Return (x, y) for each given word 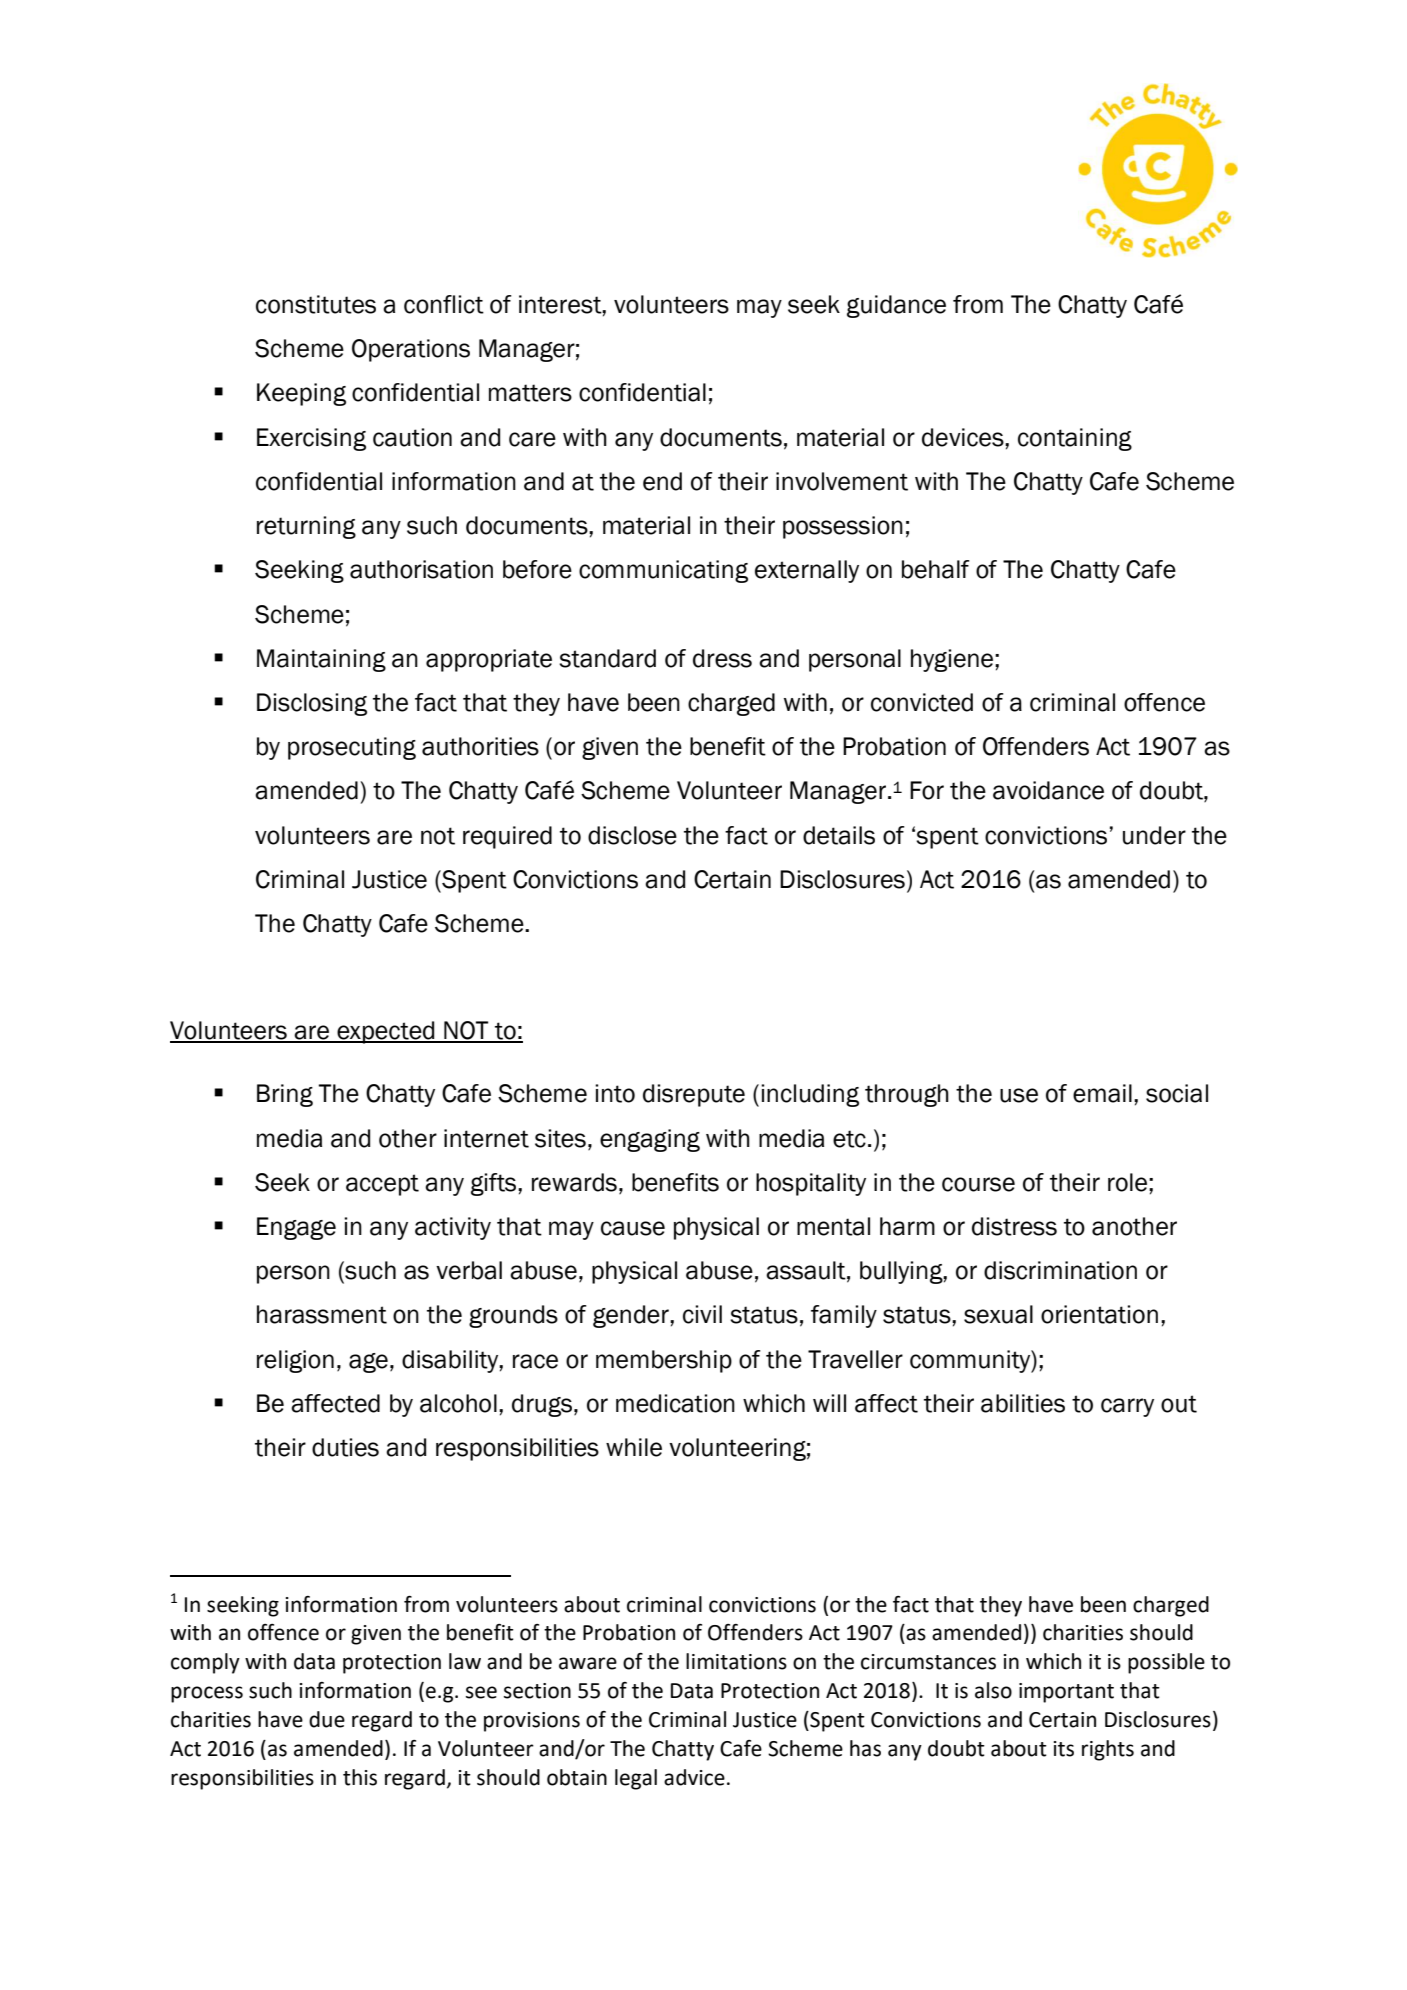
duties (345, 1447)
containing (1075, 439)
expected (386, 1032)
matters (530, 393)
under (1154, 835)
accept (382, 1185)
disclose (632, 835)
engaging (650, 1140)
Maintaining (321, 660)
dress (722, 658)
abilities (1023, 1403)
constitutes (316, 304)
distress (1014, 1226)
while (634, 1447)
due (327, 1719)
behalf (936, 569)
